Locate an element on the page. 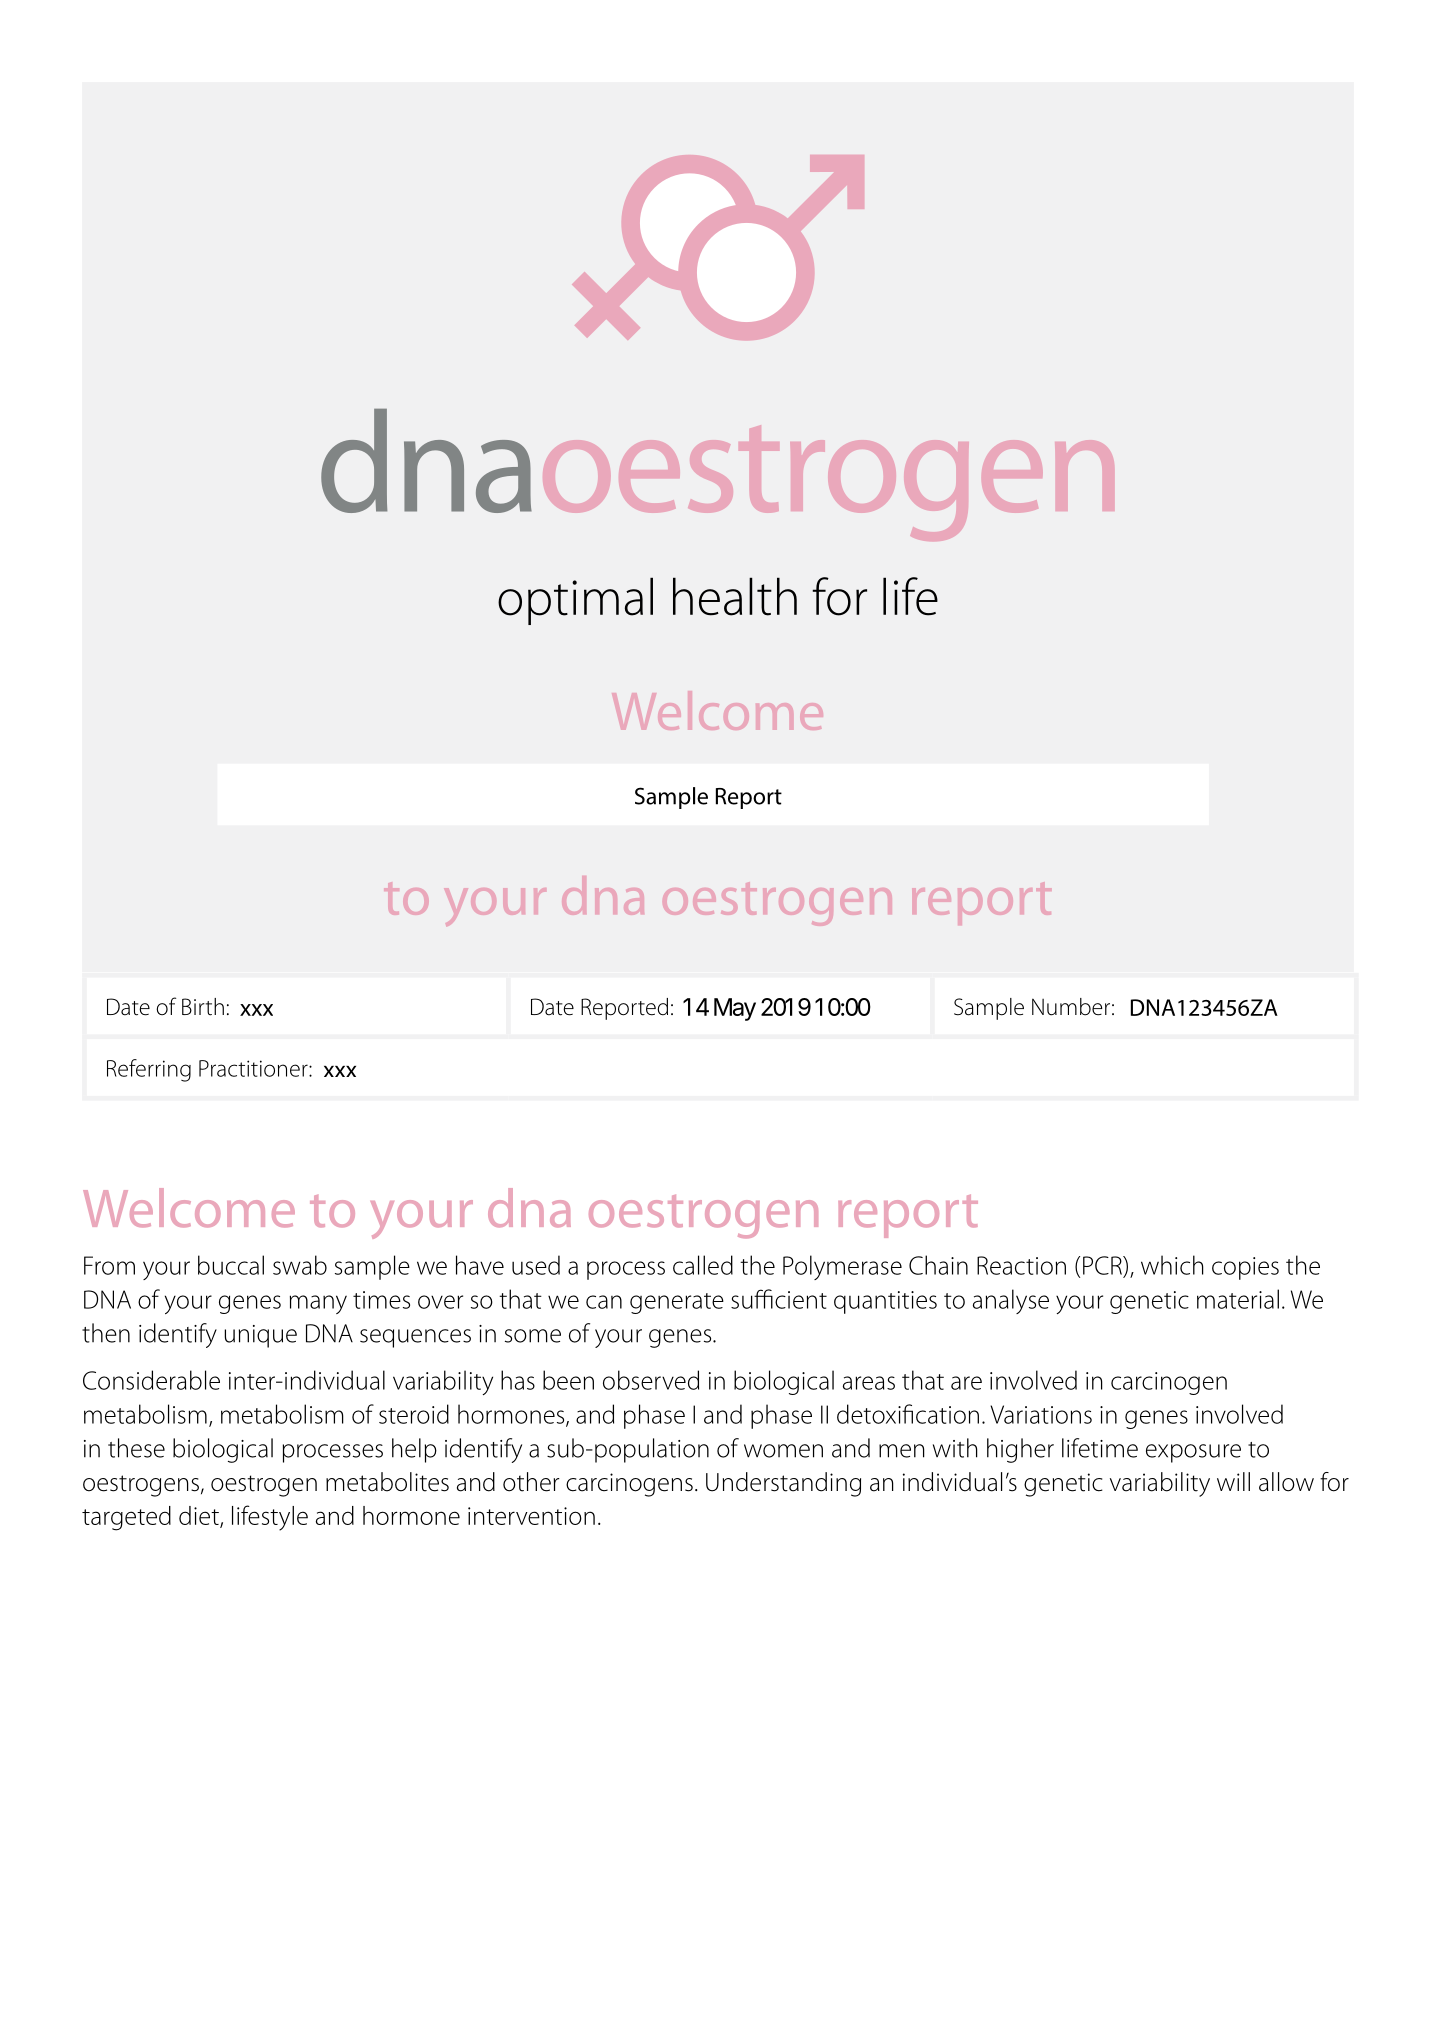 The image size is (1436, 2031). Understanding is located at coordinates (783, 1484).
